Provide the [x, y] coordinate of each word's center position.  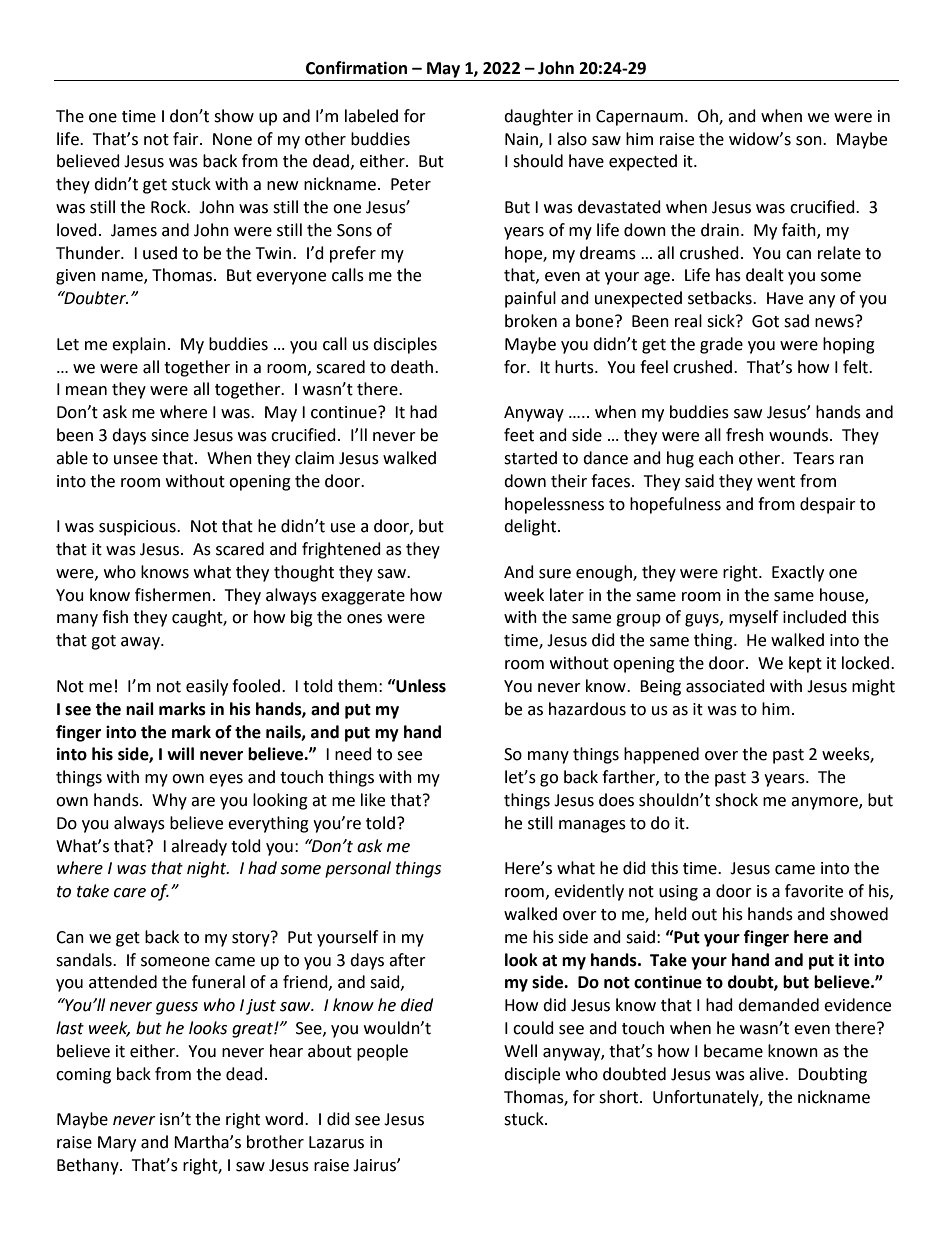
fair [187, 139]
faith [800, 230]
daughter [538, 117]
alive [767, 1074]
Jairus [375, 1165]
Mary [117, 1144]
